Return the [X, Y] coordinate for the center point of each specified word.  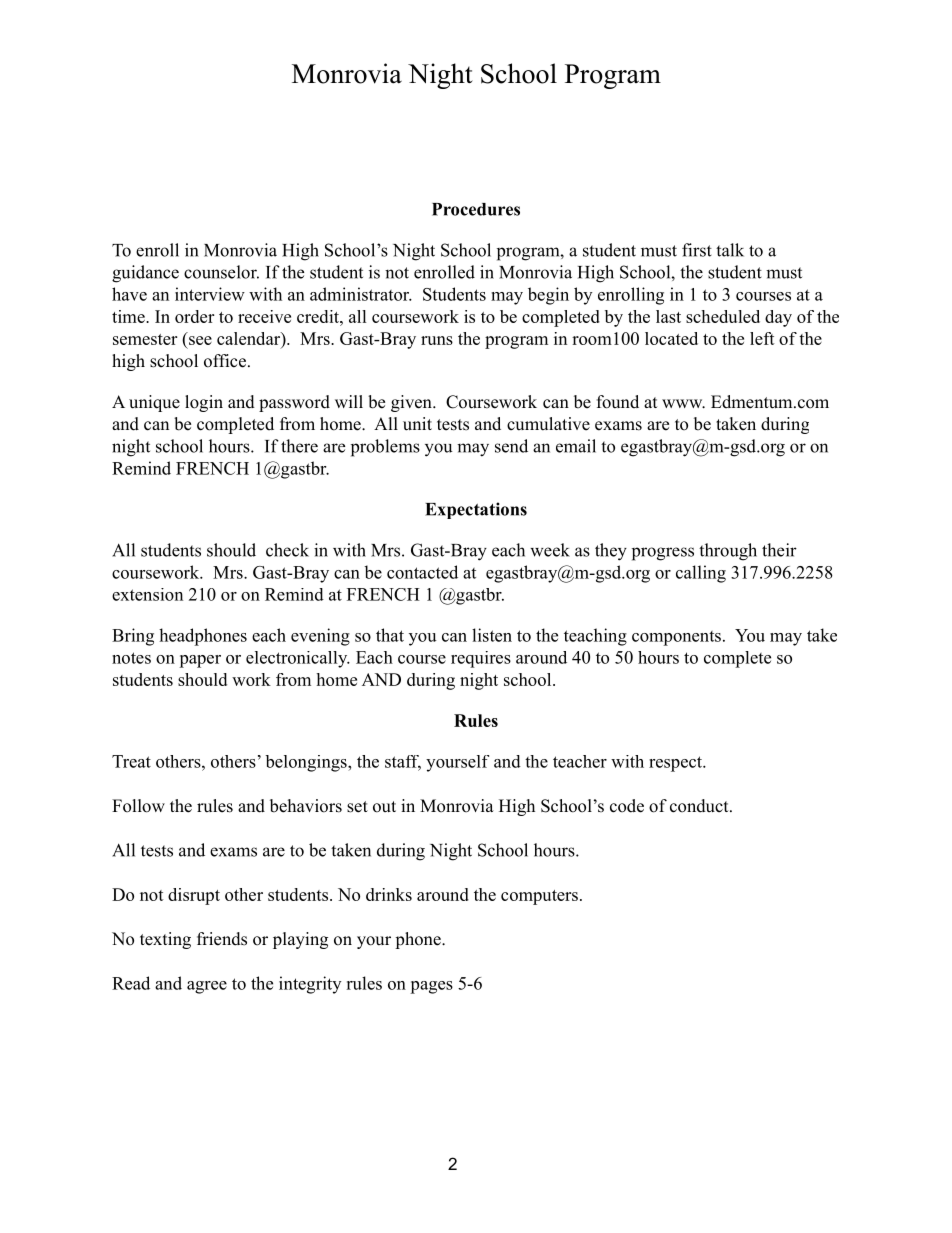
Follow [138, 806]
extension [147, 594]
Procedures [476, 209]
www [683, 403]
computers [539, 897]
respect [676, 764]
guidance [145, 274]
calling [701, 574]
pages [431, 987]
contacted [422, 572]
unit [417, 424]
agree [207, 987]
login [204, 403]
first [697, 250]
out [384, 807]
